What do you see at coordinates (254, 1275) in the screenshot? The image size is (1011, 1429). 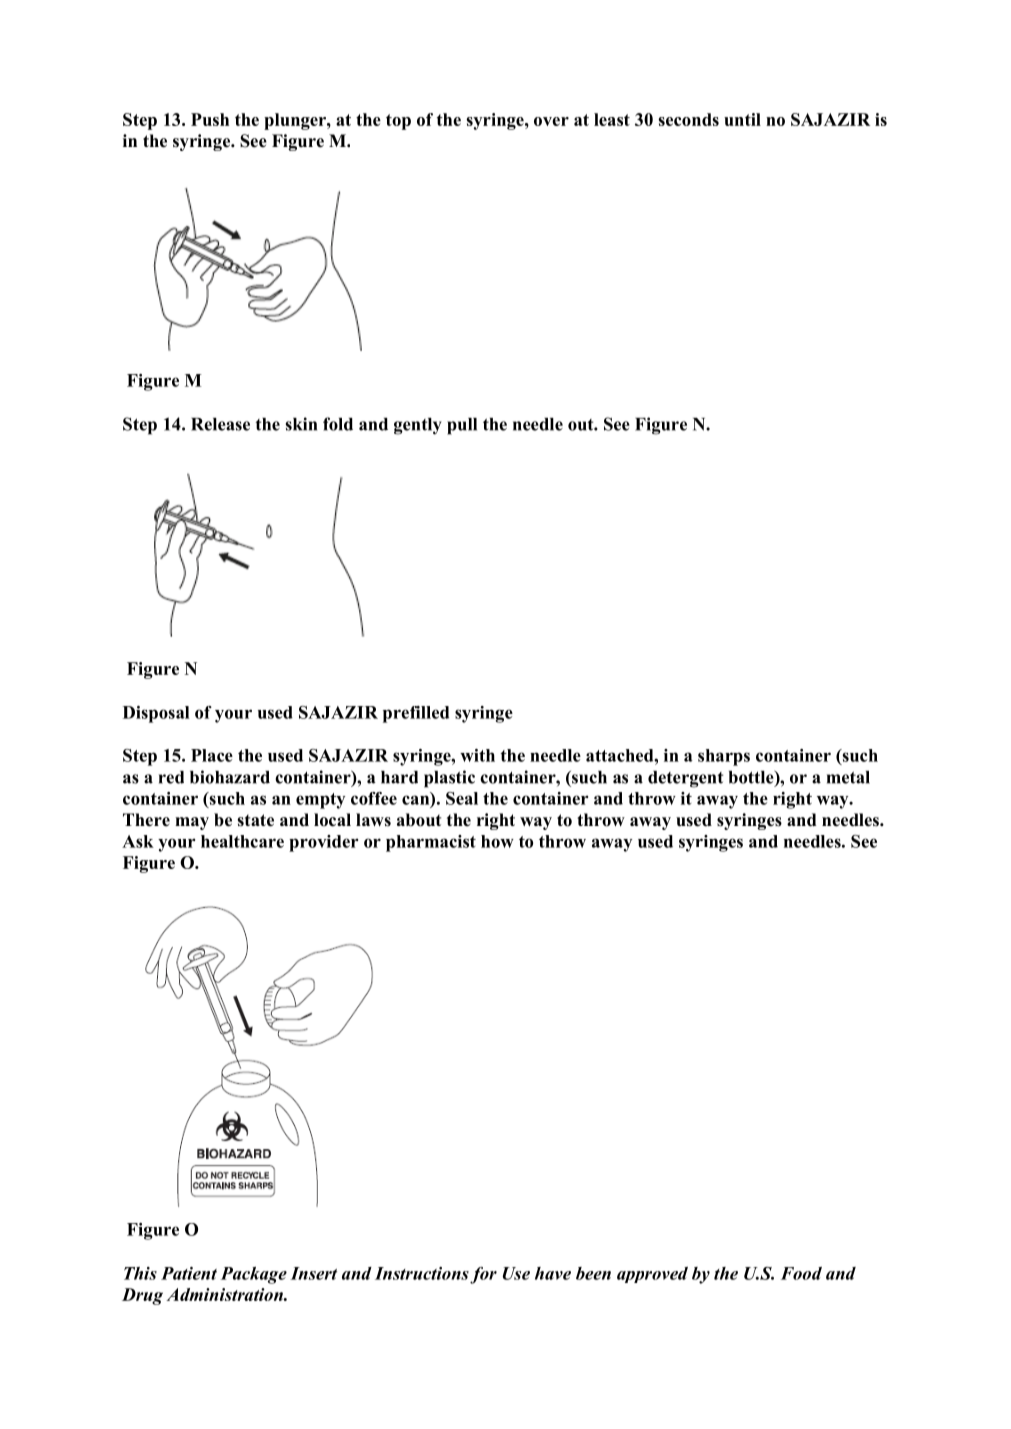 I see `Package` at bounding box center [254, 1275].
